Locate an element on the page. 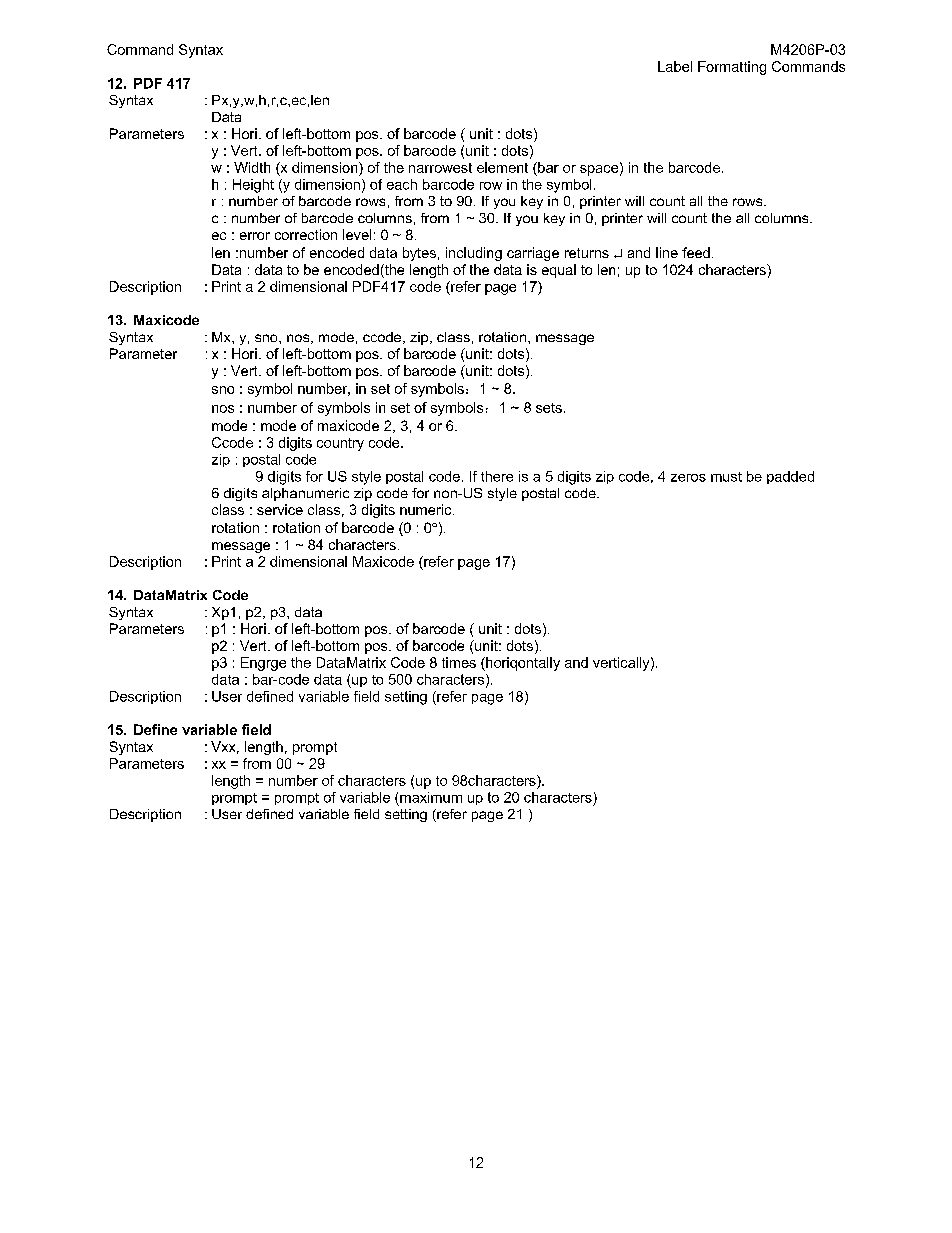  service is located at coordinates (280, 509).
